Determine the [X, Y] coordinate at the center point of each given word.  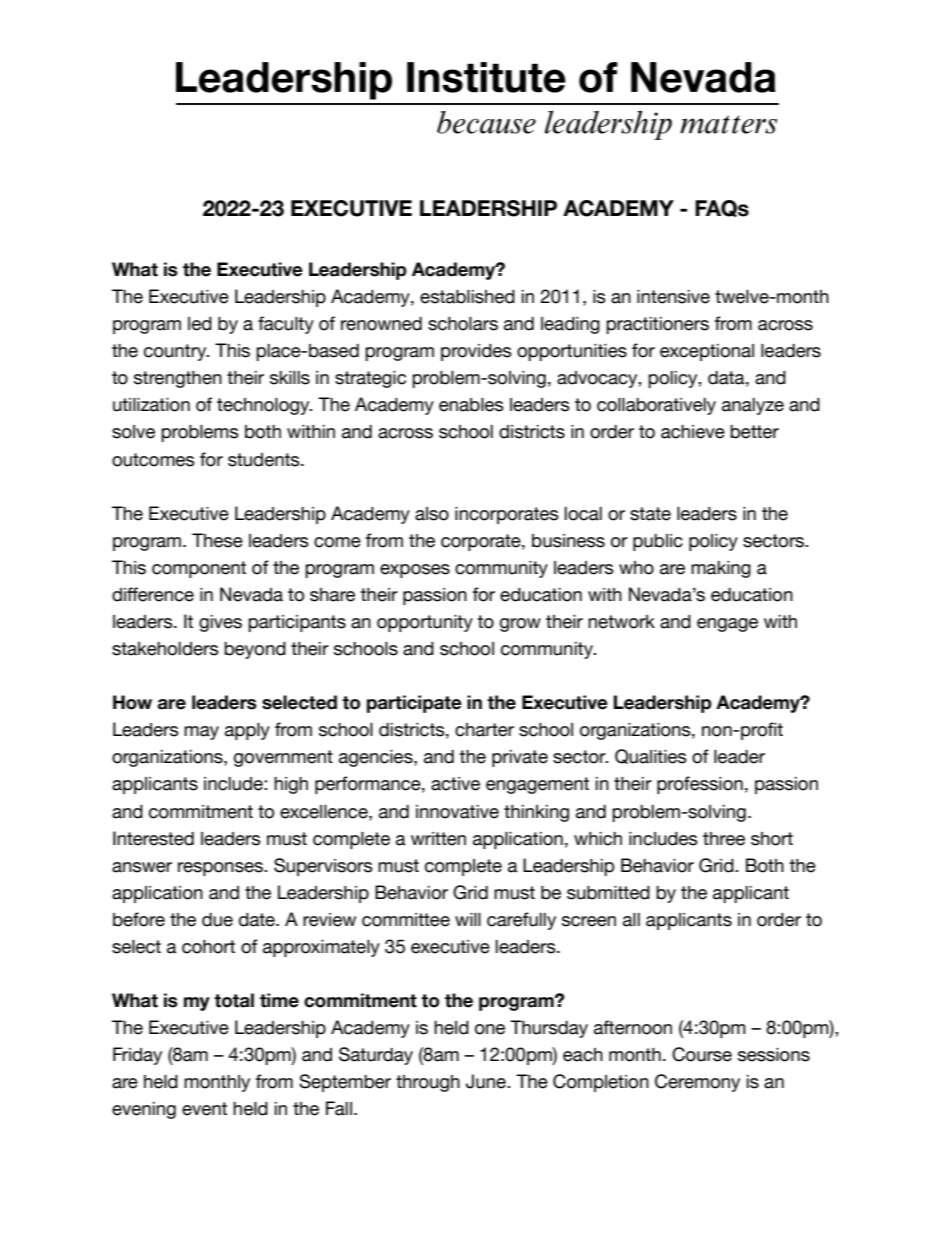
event [204, 1109]
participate [414, 704]
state [650, 514]
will [468, 919]
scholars [463, 324]
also [432, 514]
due [217, 920]
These [217, 540]
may [201, 733]
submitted [608, 893]
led [200, 324]
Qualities [651, 756]
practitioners [657, 325]
